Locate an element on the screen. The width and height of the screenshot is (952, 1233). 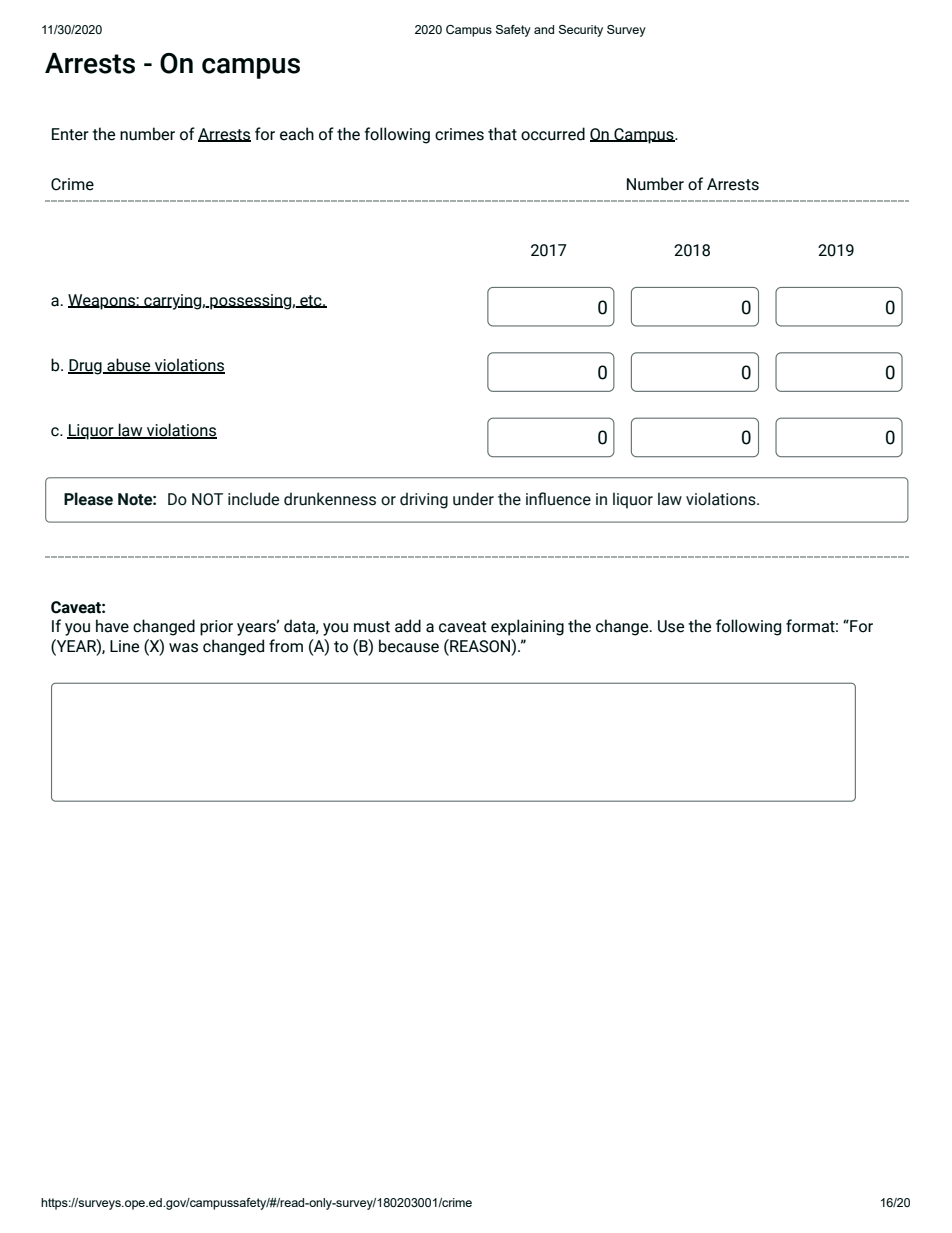
explaining is located at coordinates (527, 627).
